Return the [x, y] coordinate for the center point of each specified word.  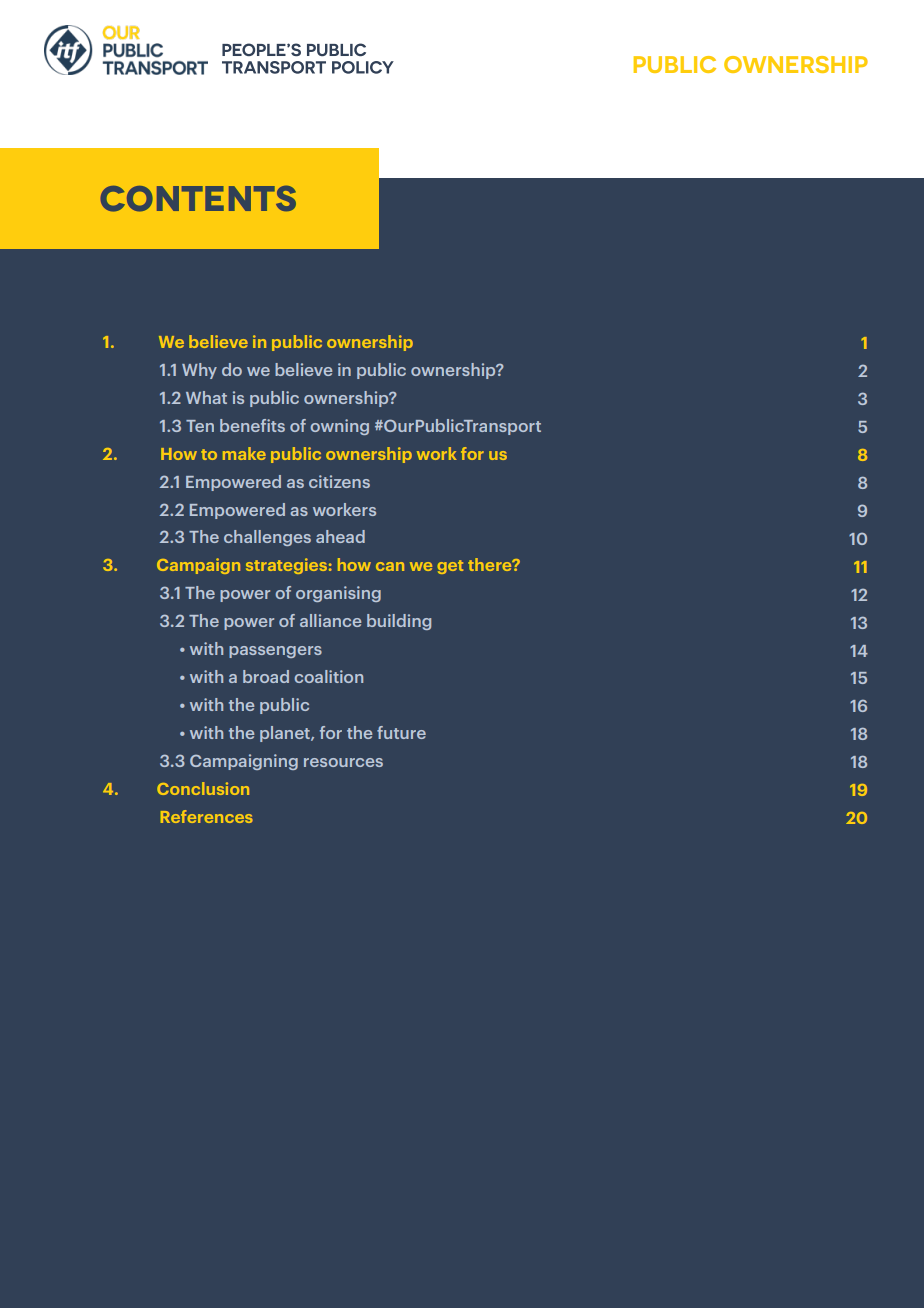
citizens [339, 481]
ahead [340, 536]
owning [339, 427]
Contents [198, 199]
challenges [267, 538]
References [207, 816]
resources [343, 762]
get [450, 567]
